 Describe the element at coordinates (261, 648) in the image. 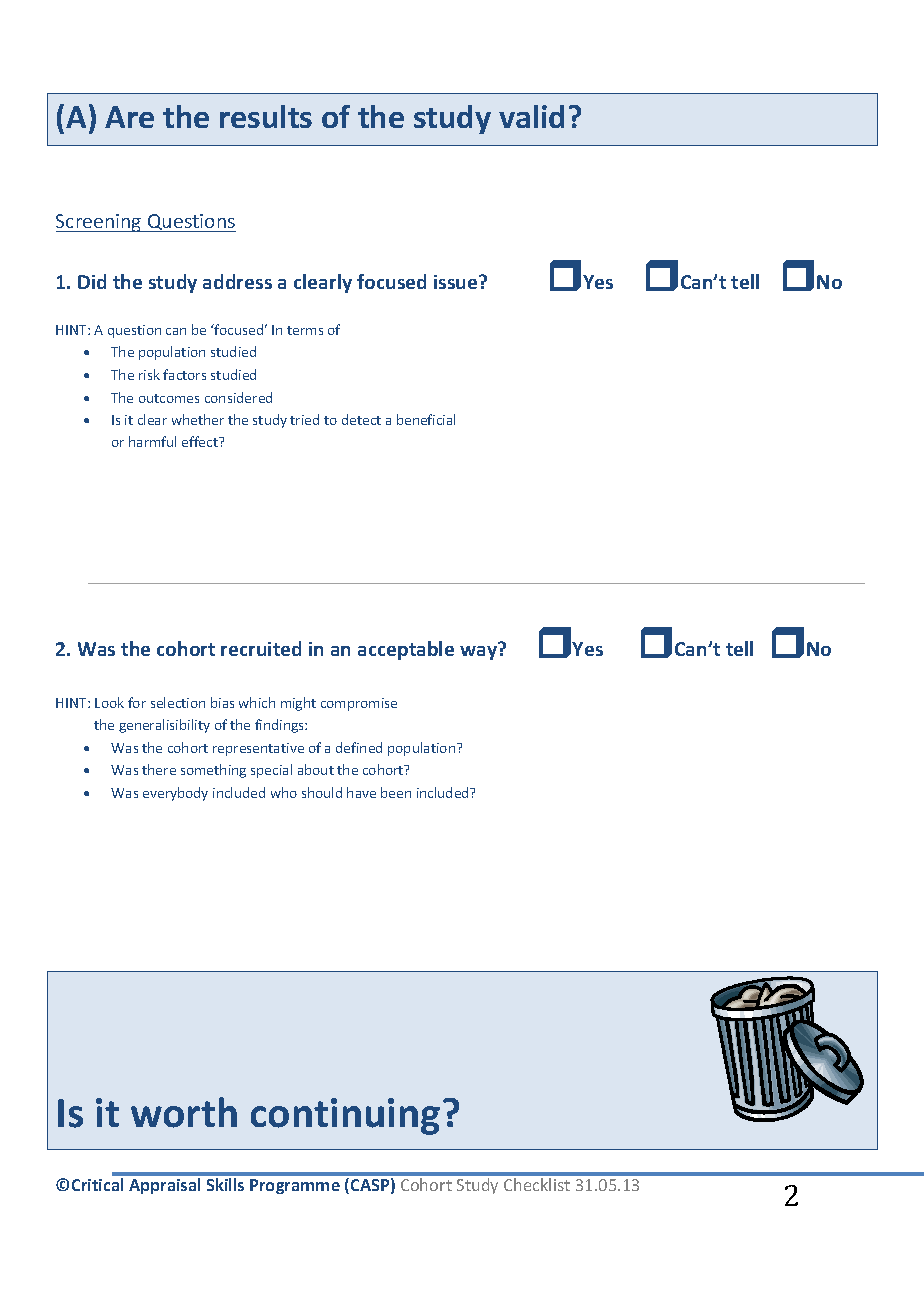

I see `recruited` at that location.
